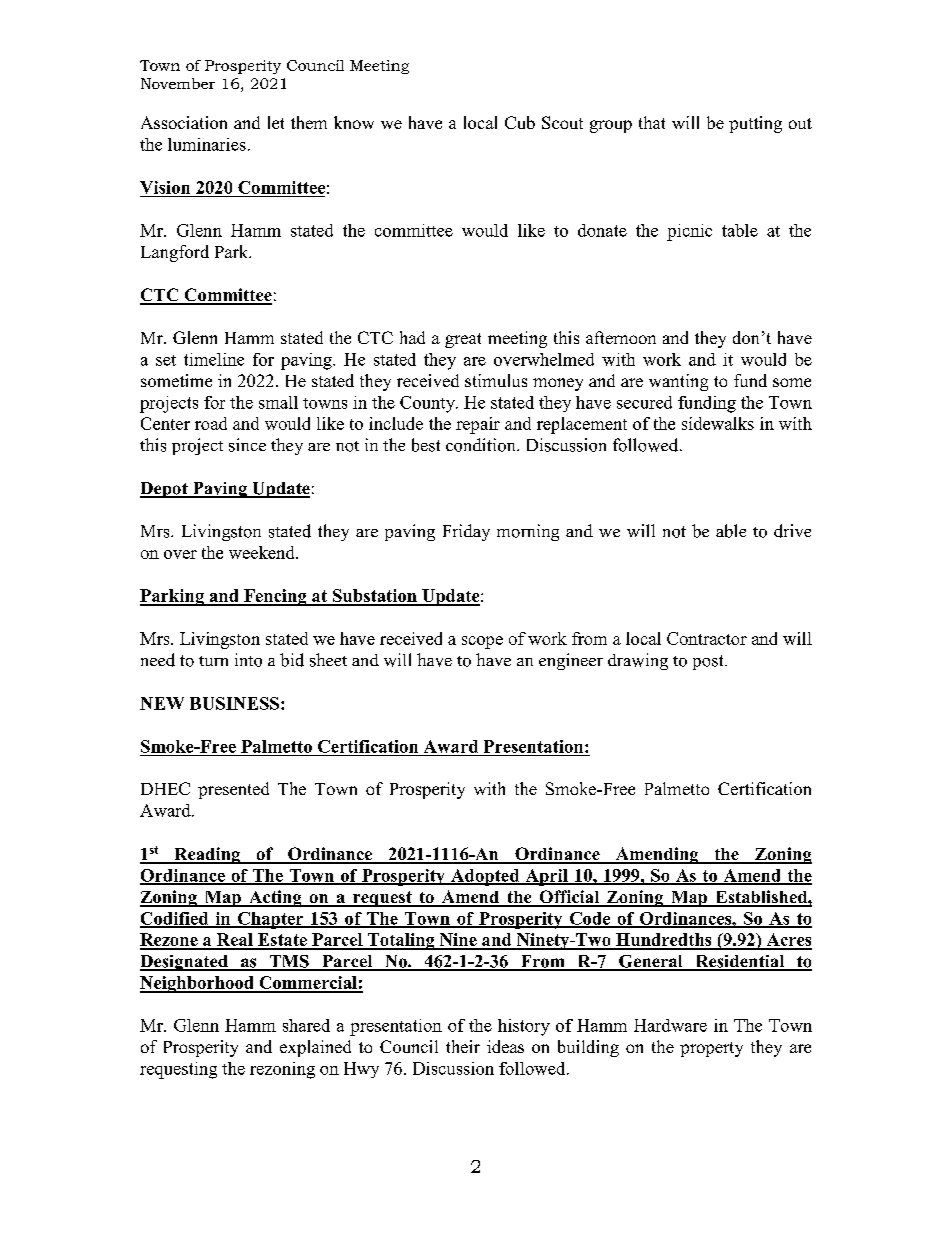 Image resolution: width=952 pixels, height=1233 pixels. I want to click on since, so click(247, 445).
